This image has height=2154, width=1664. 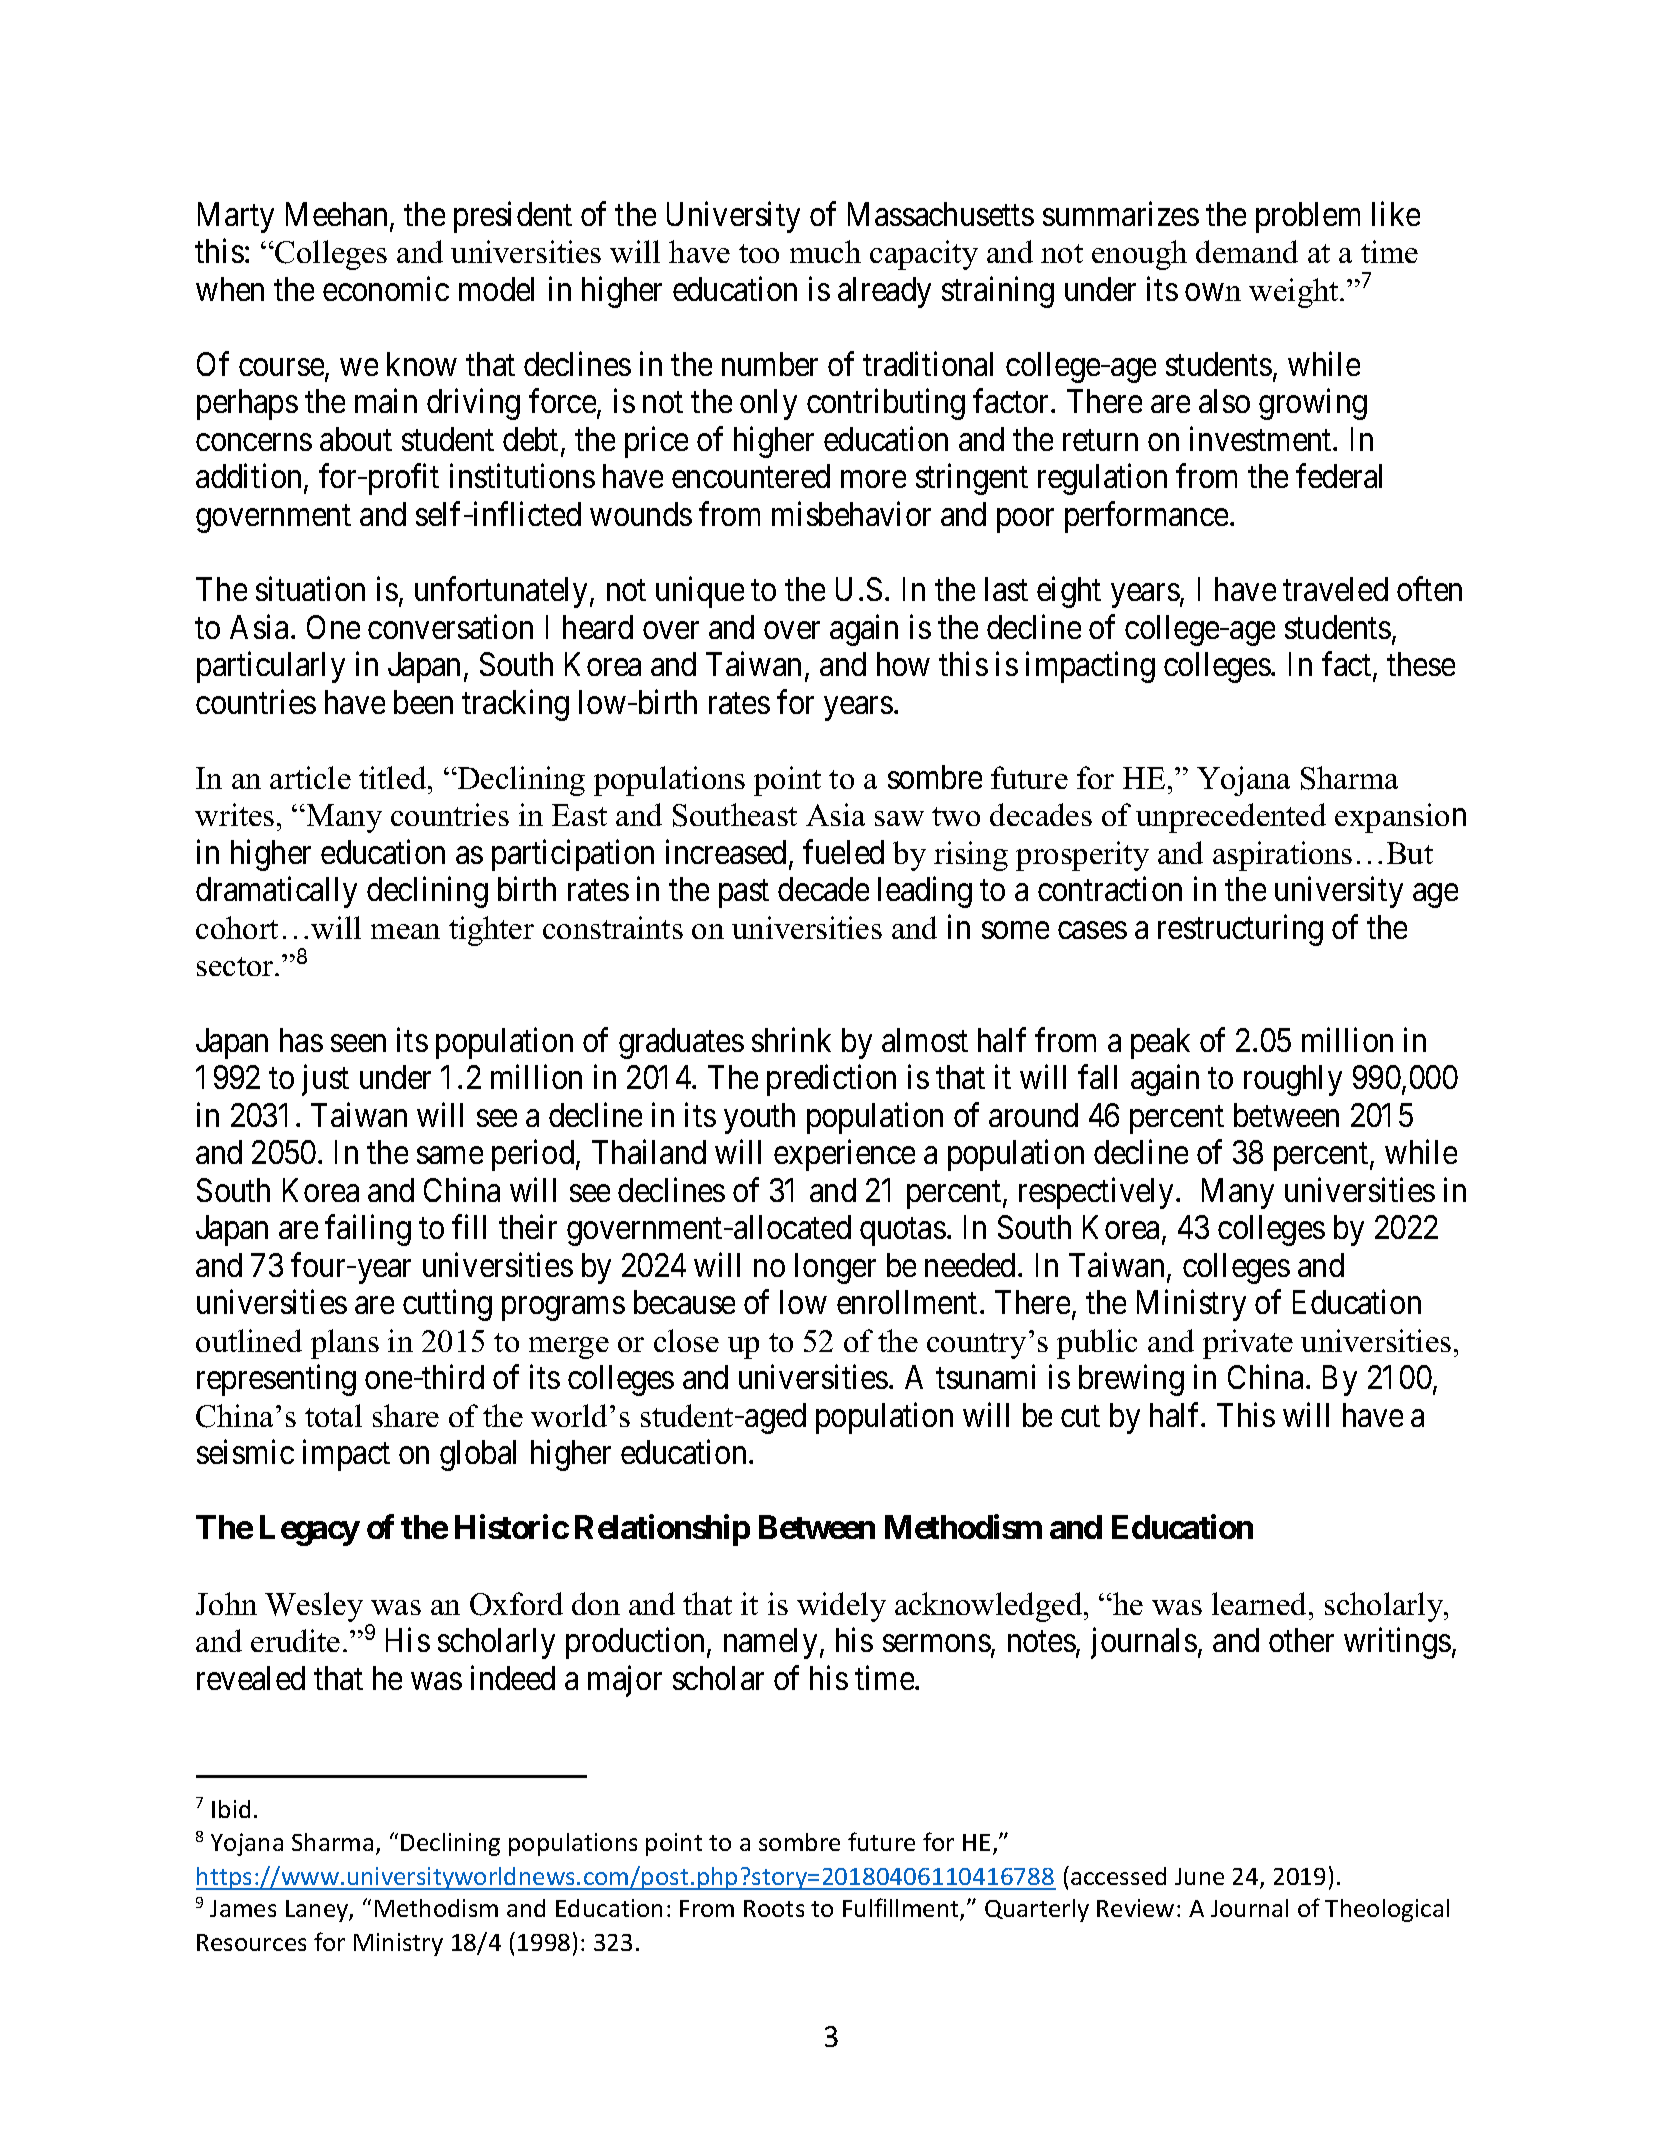 What do you see at coordinates (903, 664) in the image?
I see `how` at bounding box center [903, 664].
